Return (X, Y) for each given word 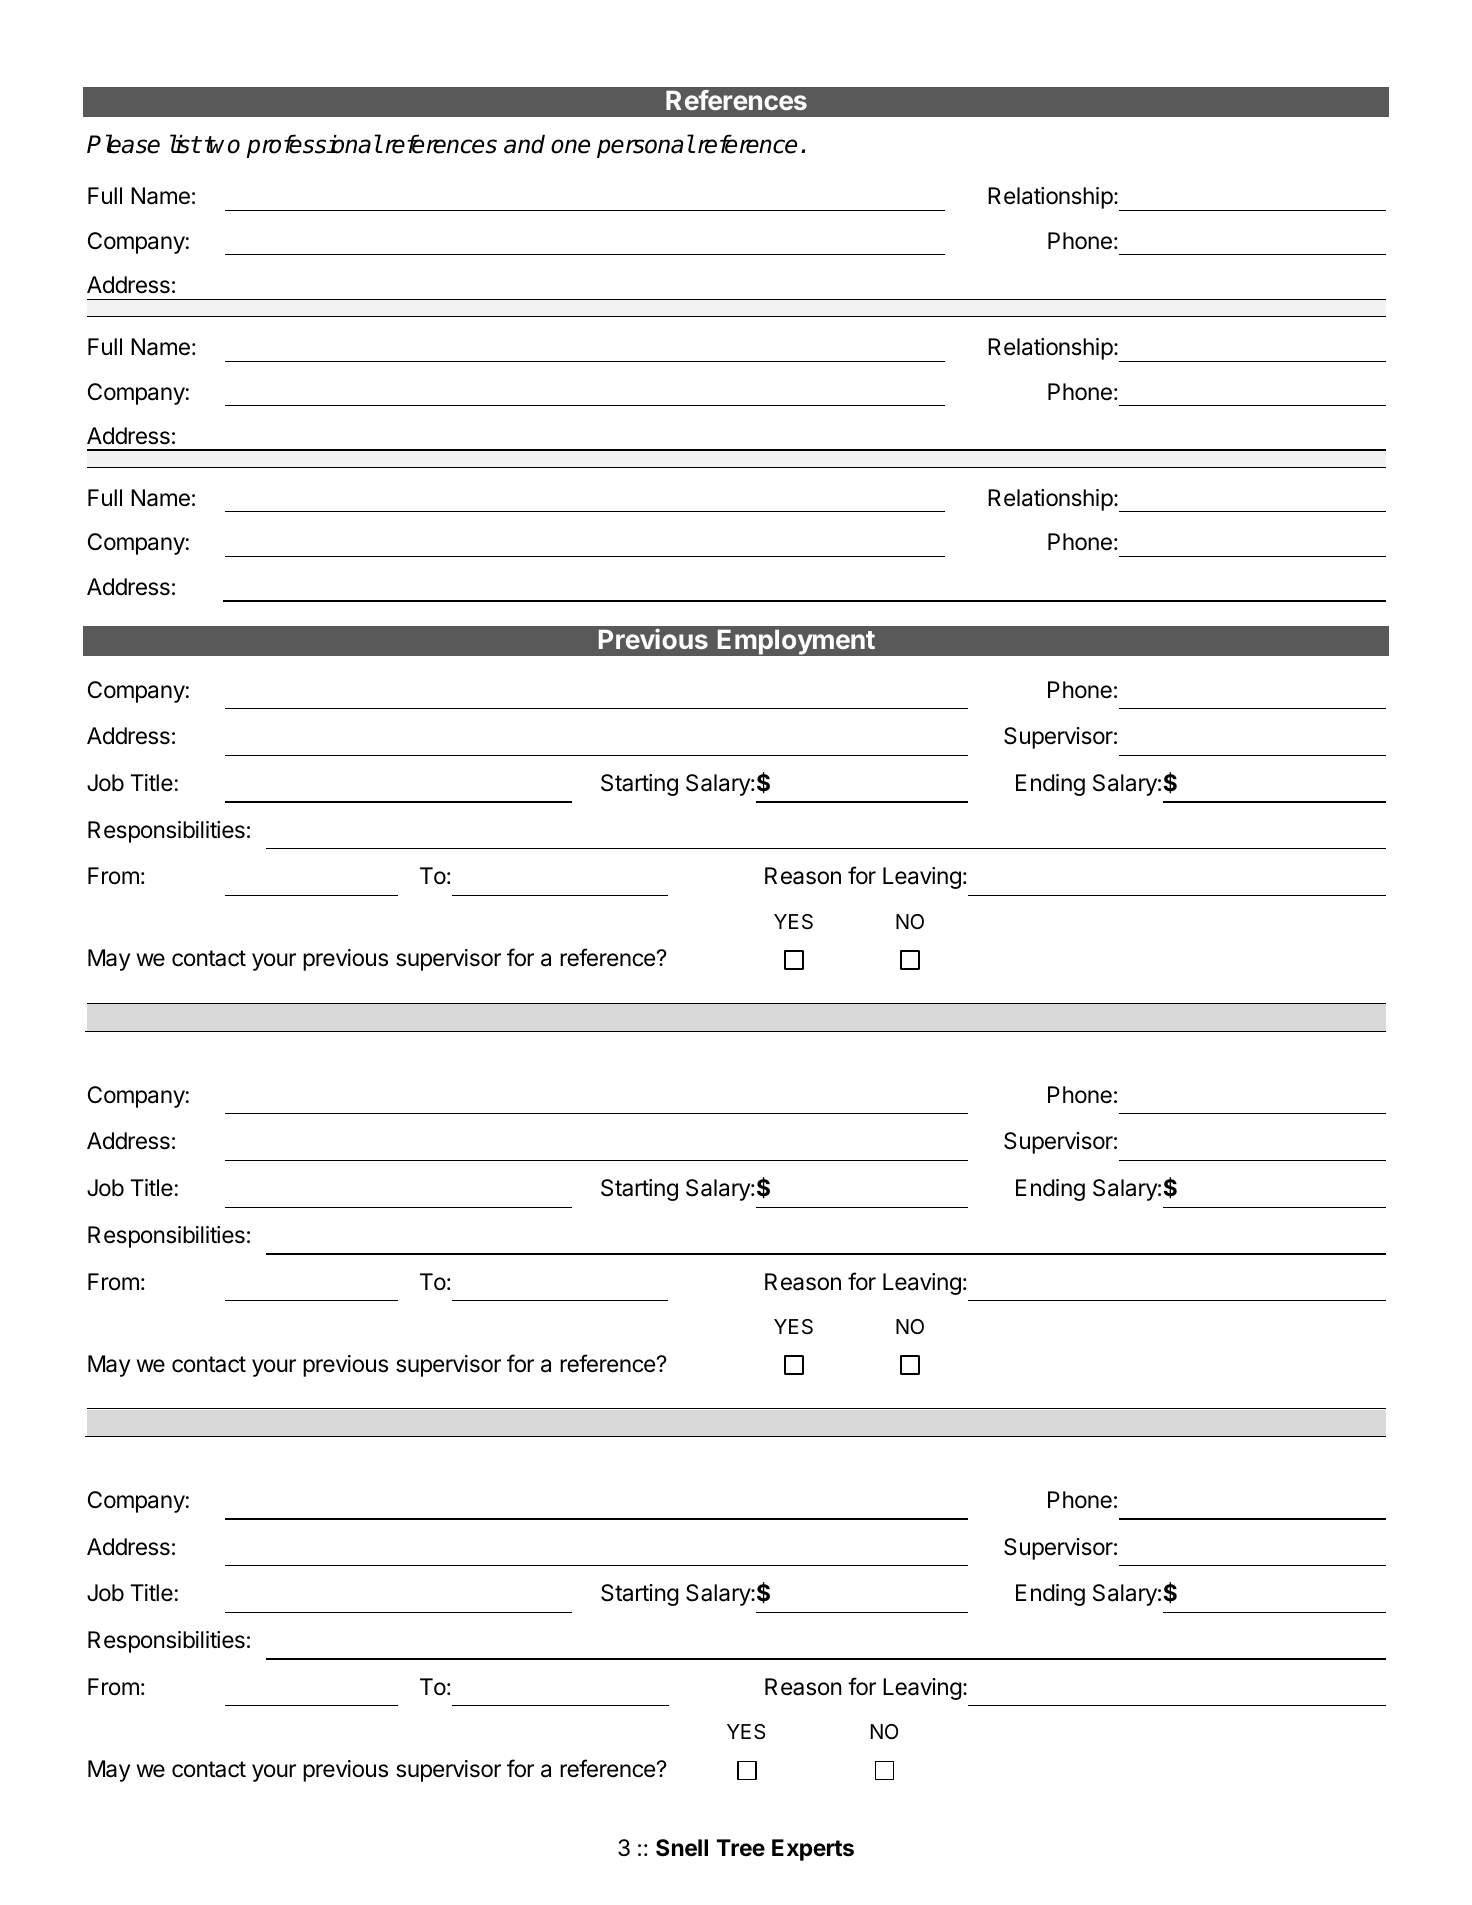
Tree (741, 1848)
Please (123, 144)
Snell (682, 1848)
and (524, 144)
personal (645, 146)
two (222, 145)
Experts (813, 1850)
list (185, 144)
